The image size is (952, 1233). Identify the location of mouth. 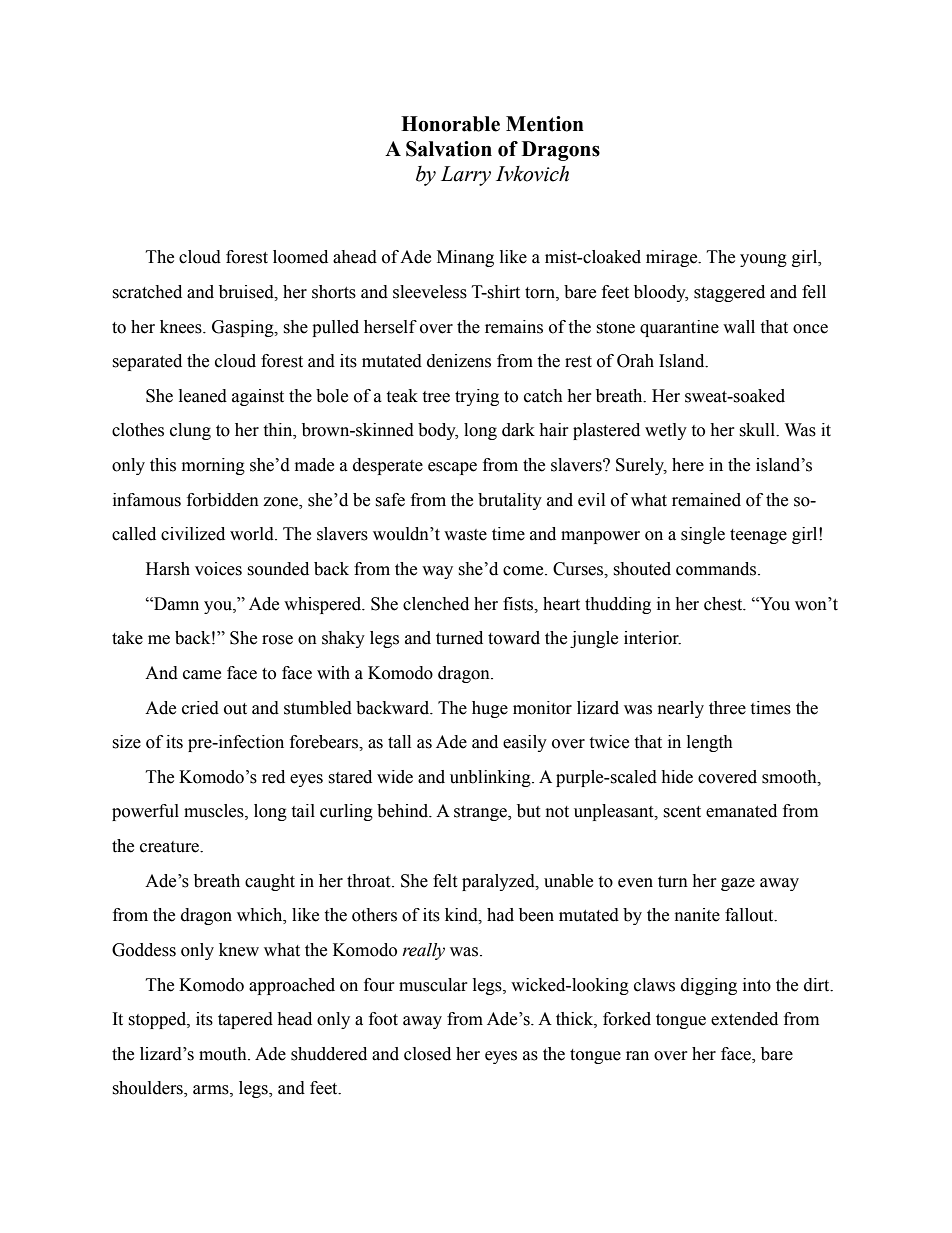
(224, 1054).
